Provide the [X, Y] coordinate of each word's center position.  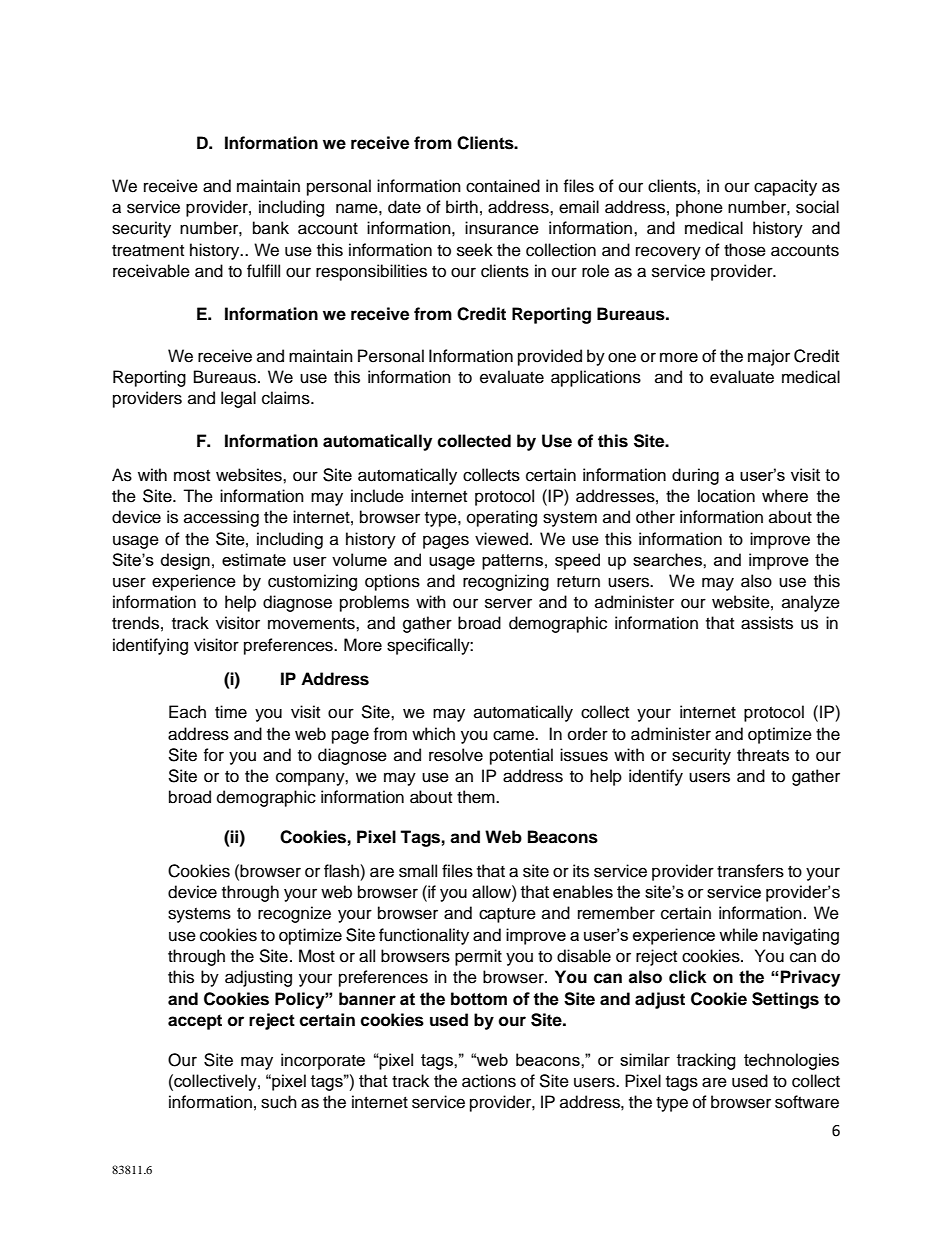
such [279, 1102]
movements [312, 624]
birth [462, 207]
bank [271, 228]
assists [767, 623]
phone [699, 208]
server [508, 603]
